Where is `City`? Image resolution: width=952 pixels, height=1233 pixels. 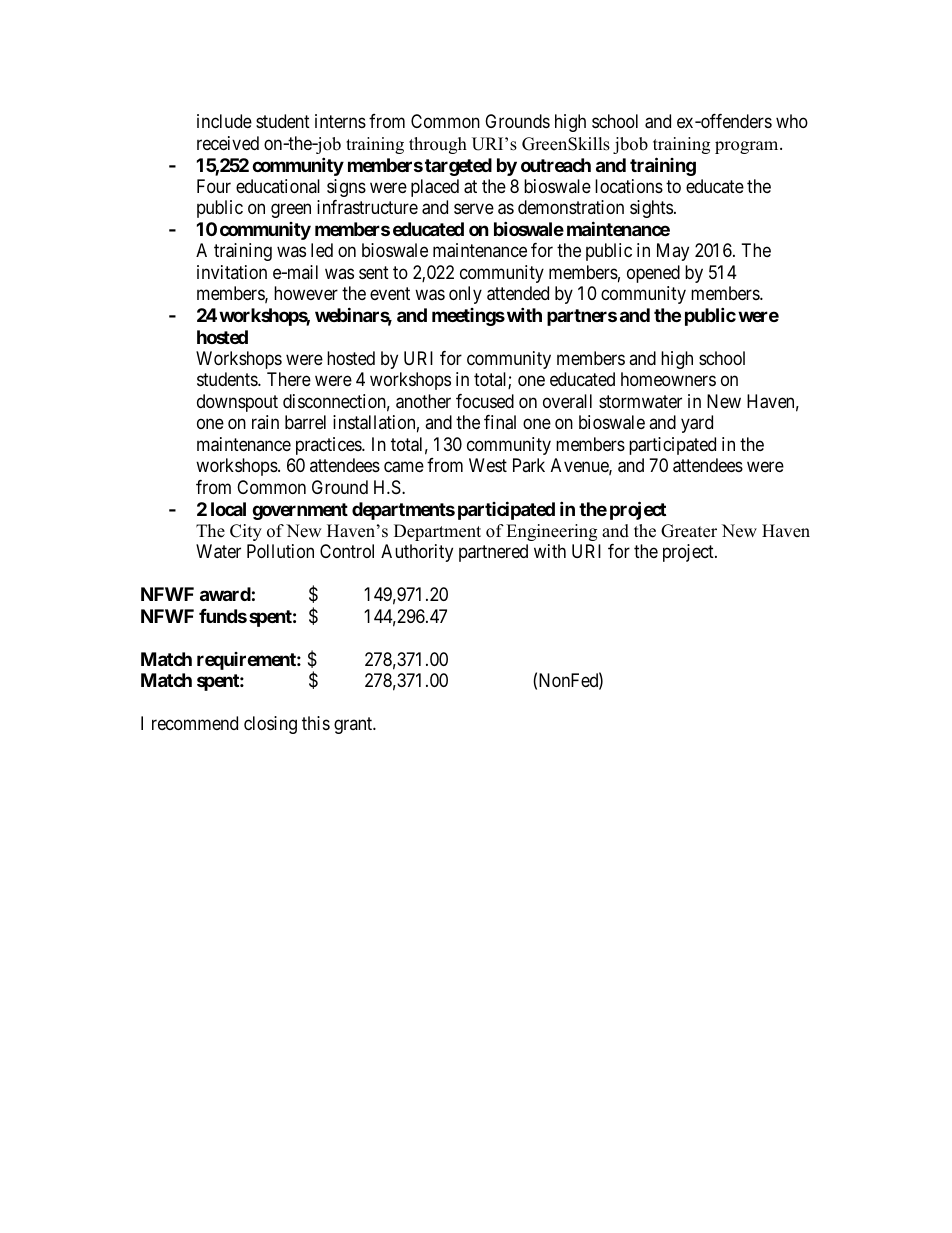
City is located at coordinates (246, 532).
